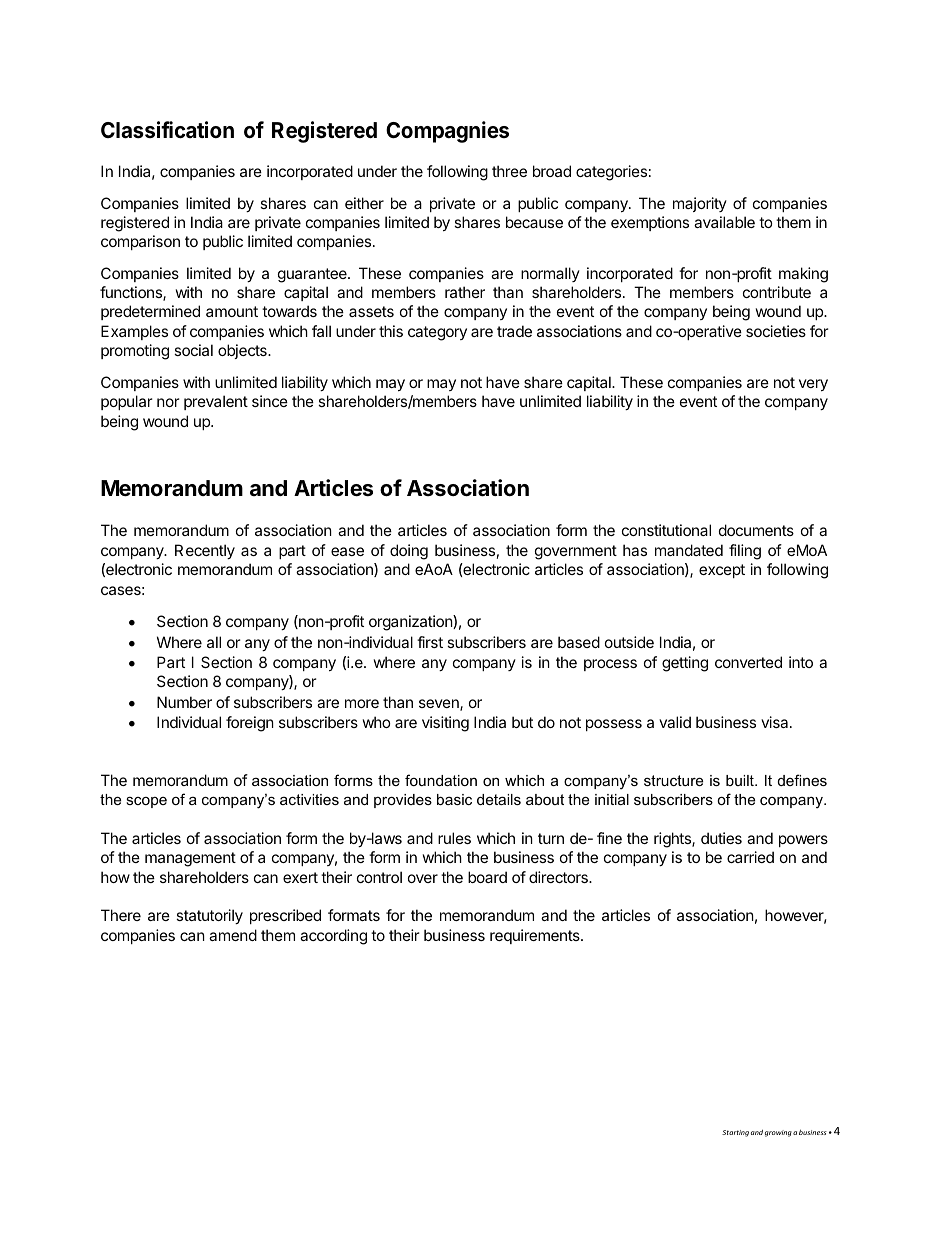  What do you see at coordinates (536, 936) in the document?
I see `requirements` at bounding box center [536, 936].
